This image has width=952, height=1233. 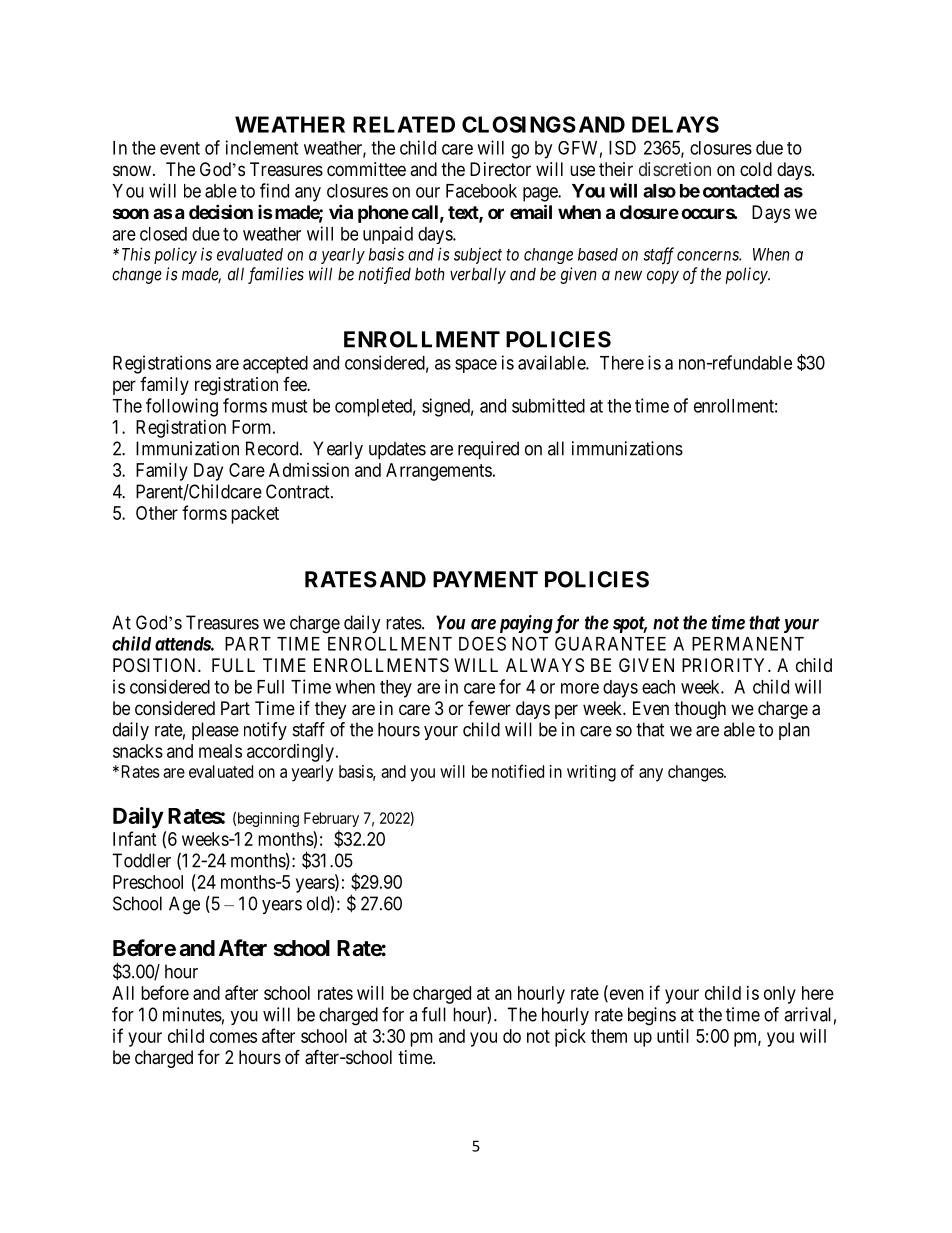 What do you see at coordinates (500, 169) in the image?
I see `Director` at bounding box center [500, 169].
